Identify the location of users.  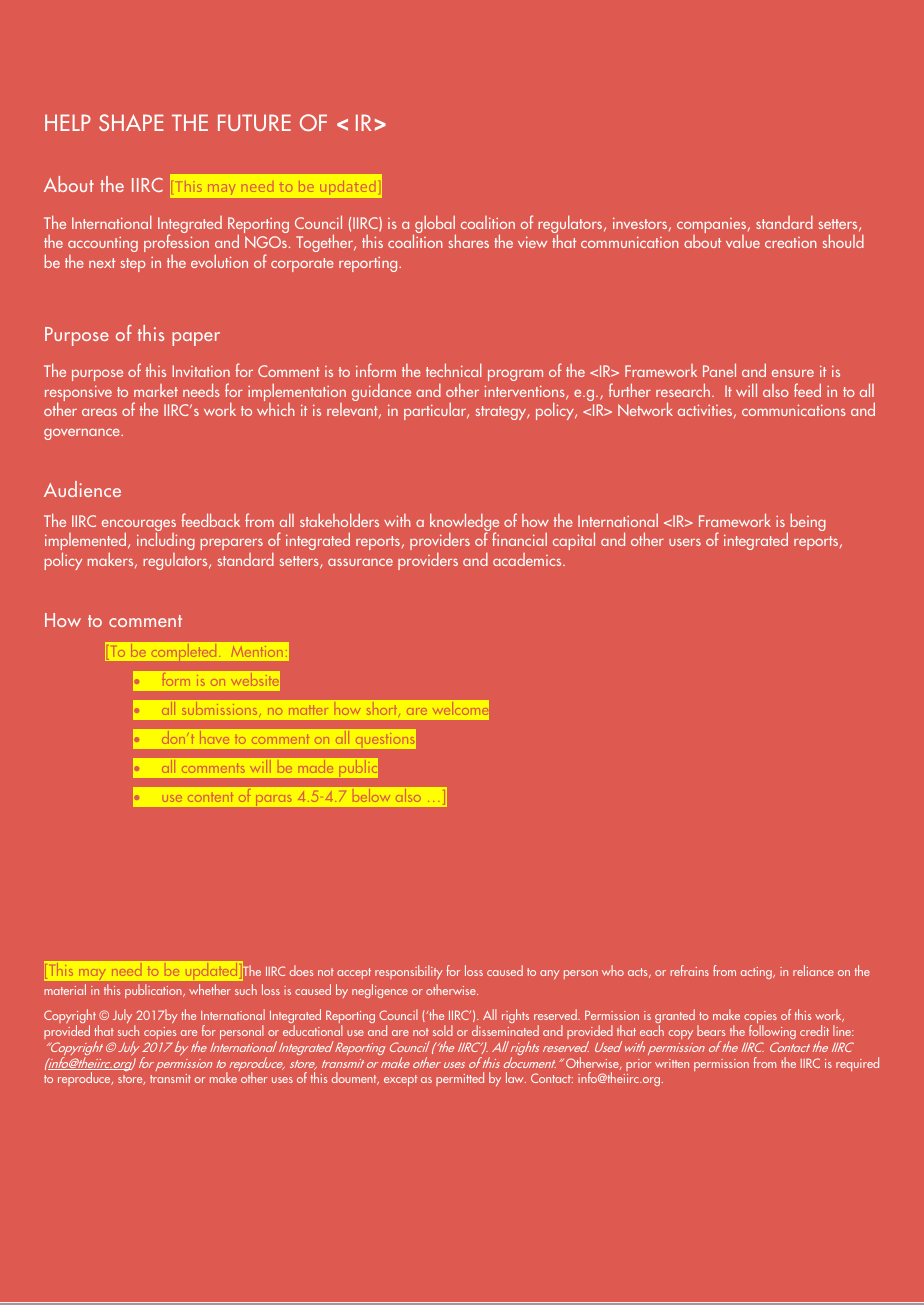
(685, 542).
